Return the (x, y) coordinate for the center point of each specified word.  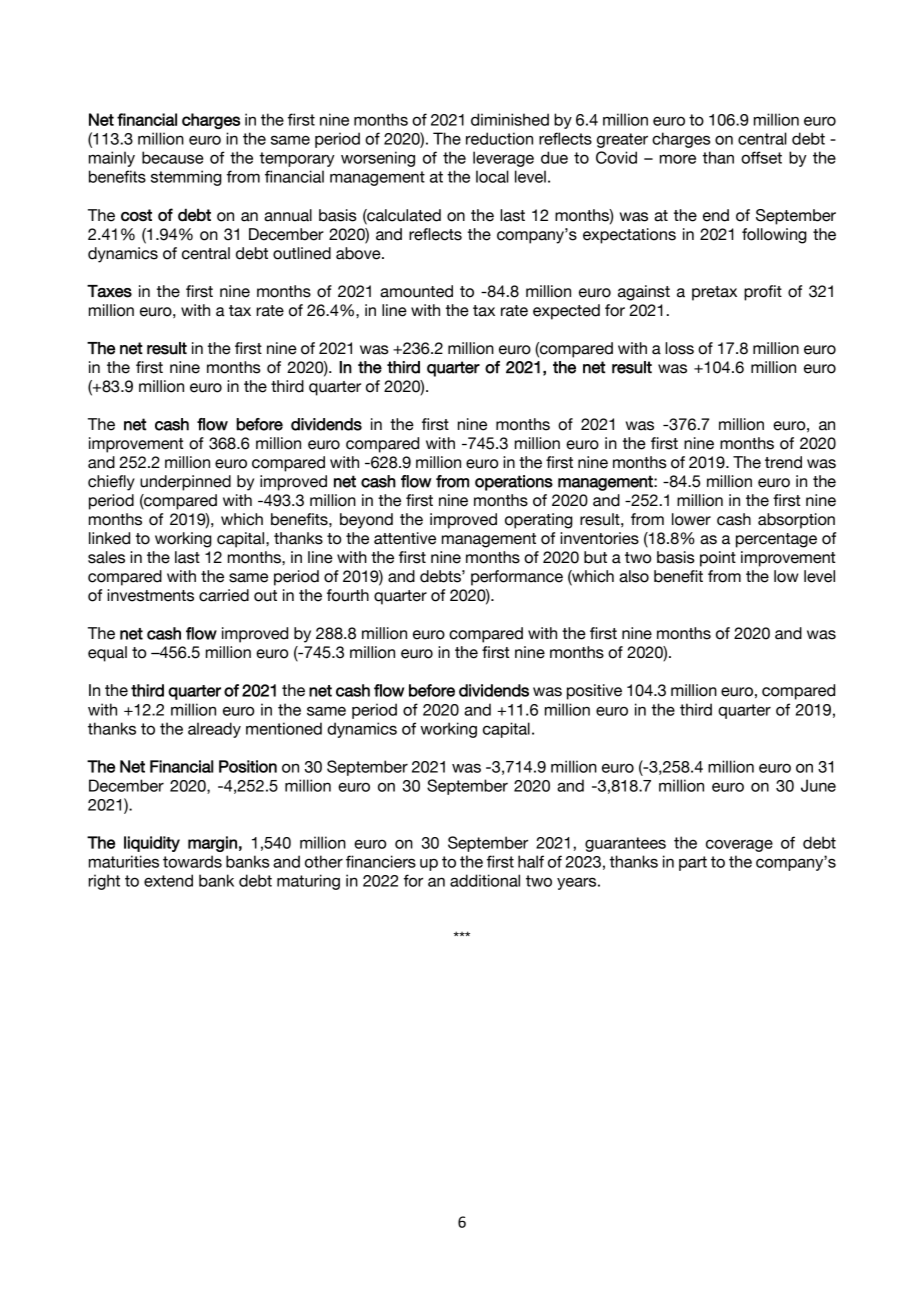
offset (761, 157)
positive (594, 692)
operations (514, 483)
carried (224, 595)
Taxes (109, 291)
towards (192, 861)
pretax (714, 293)
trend (783, 462)
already (214, 730)
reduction (499, 138)
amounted (416, 291)
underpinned (185, 483)
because (173, 157)
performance (517, 578)
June (818, 785)
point (718, 559)
